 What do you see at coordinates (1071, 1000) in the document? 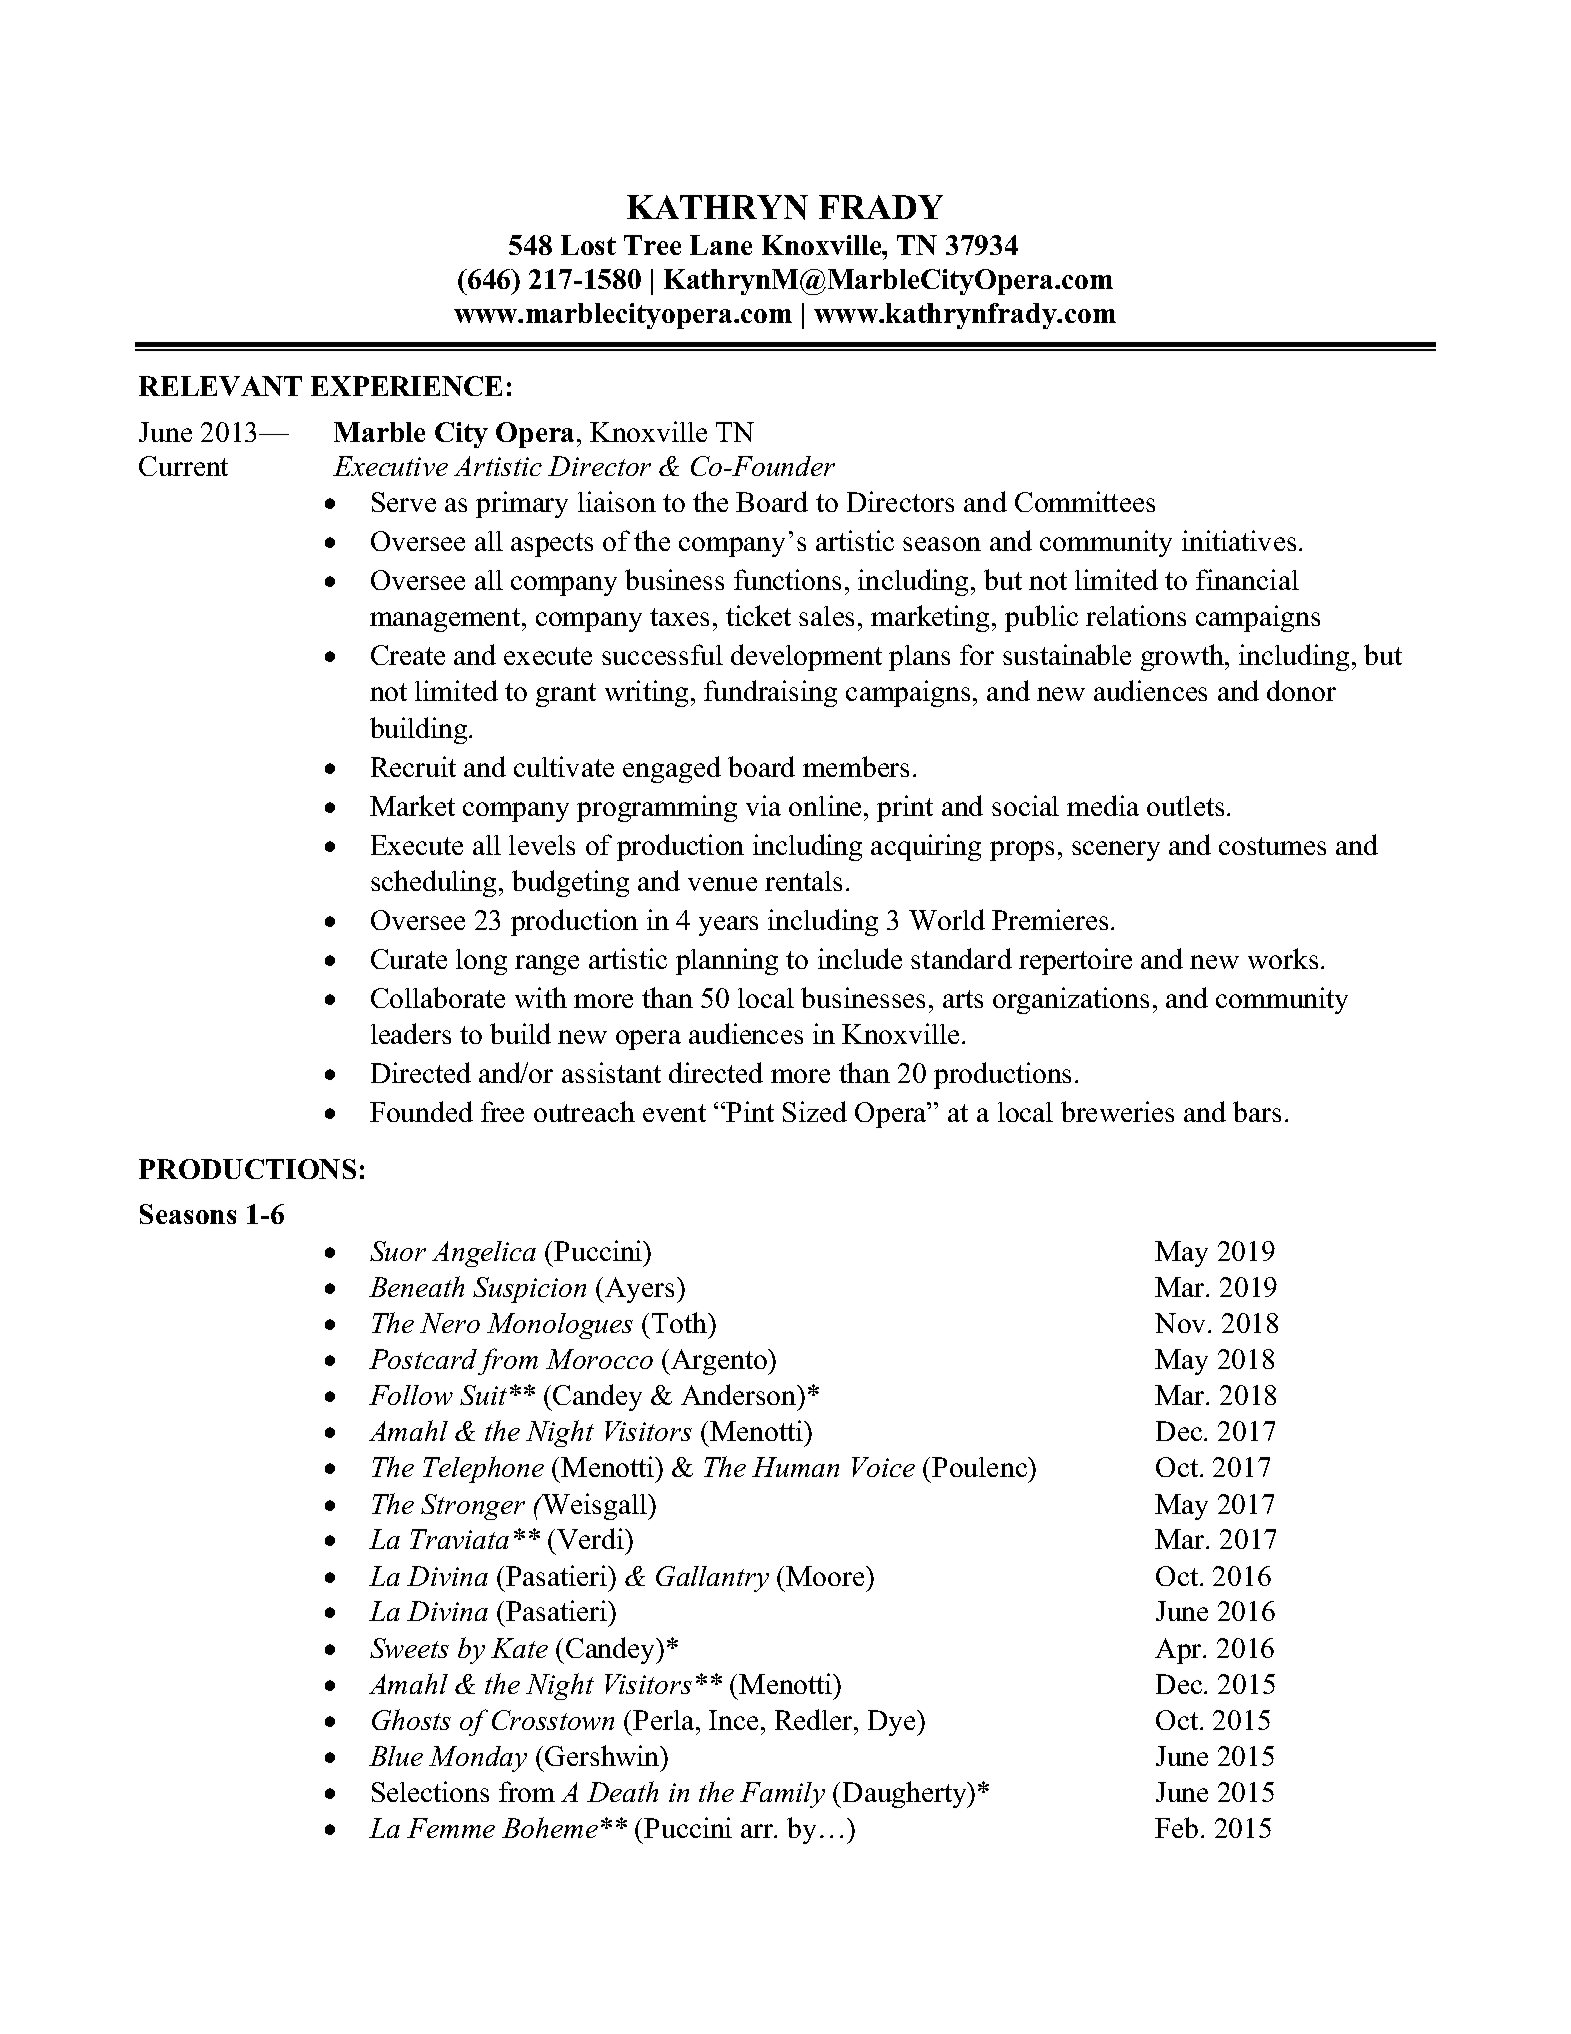
I see `organizations` at bounding box center [1071, 1000].
